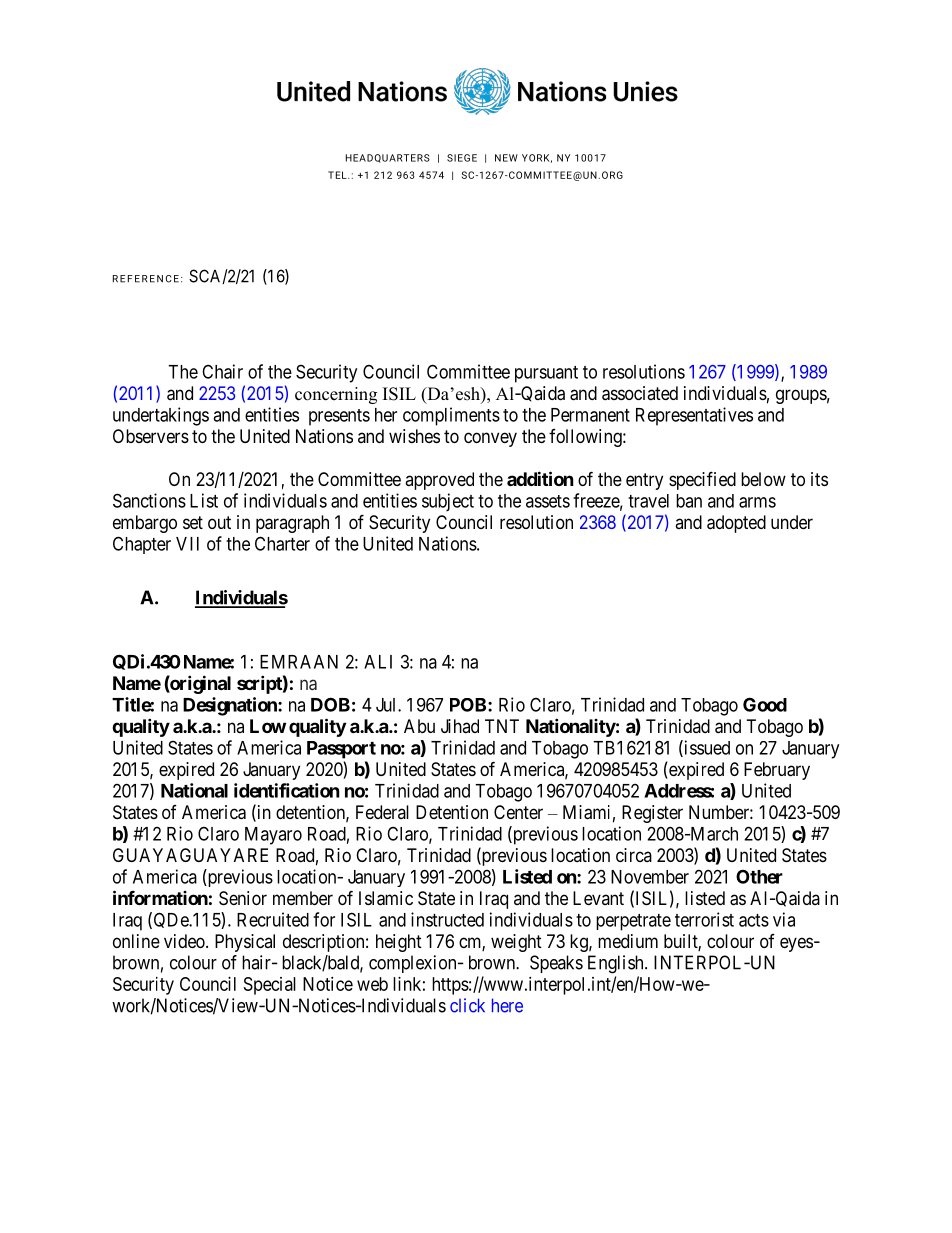 Image resolution: width=952 pixels, height=1233 pixels. I want to click on Good, so click(765, 704).
